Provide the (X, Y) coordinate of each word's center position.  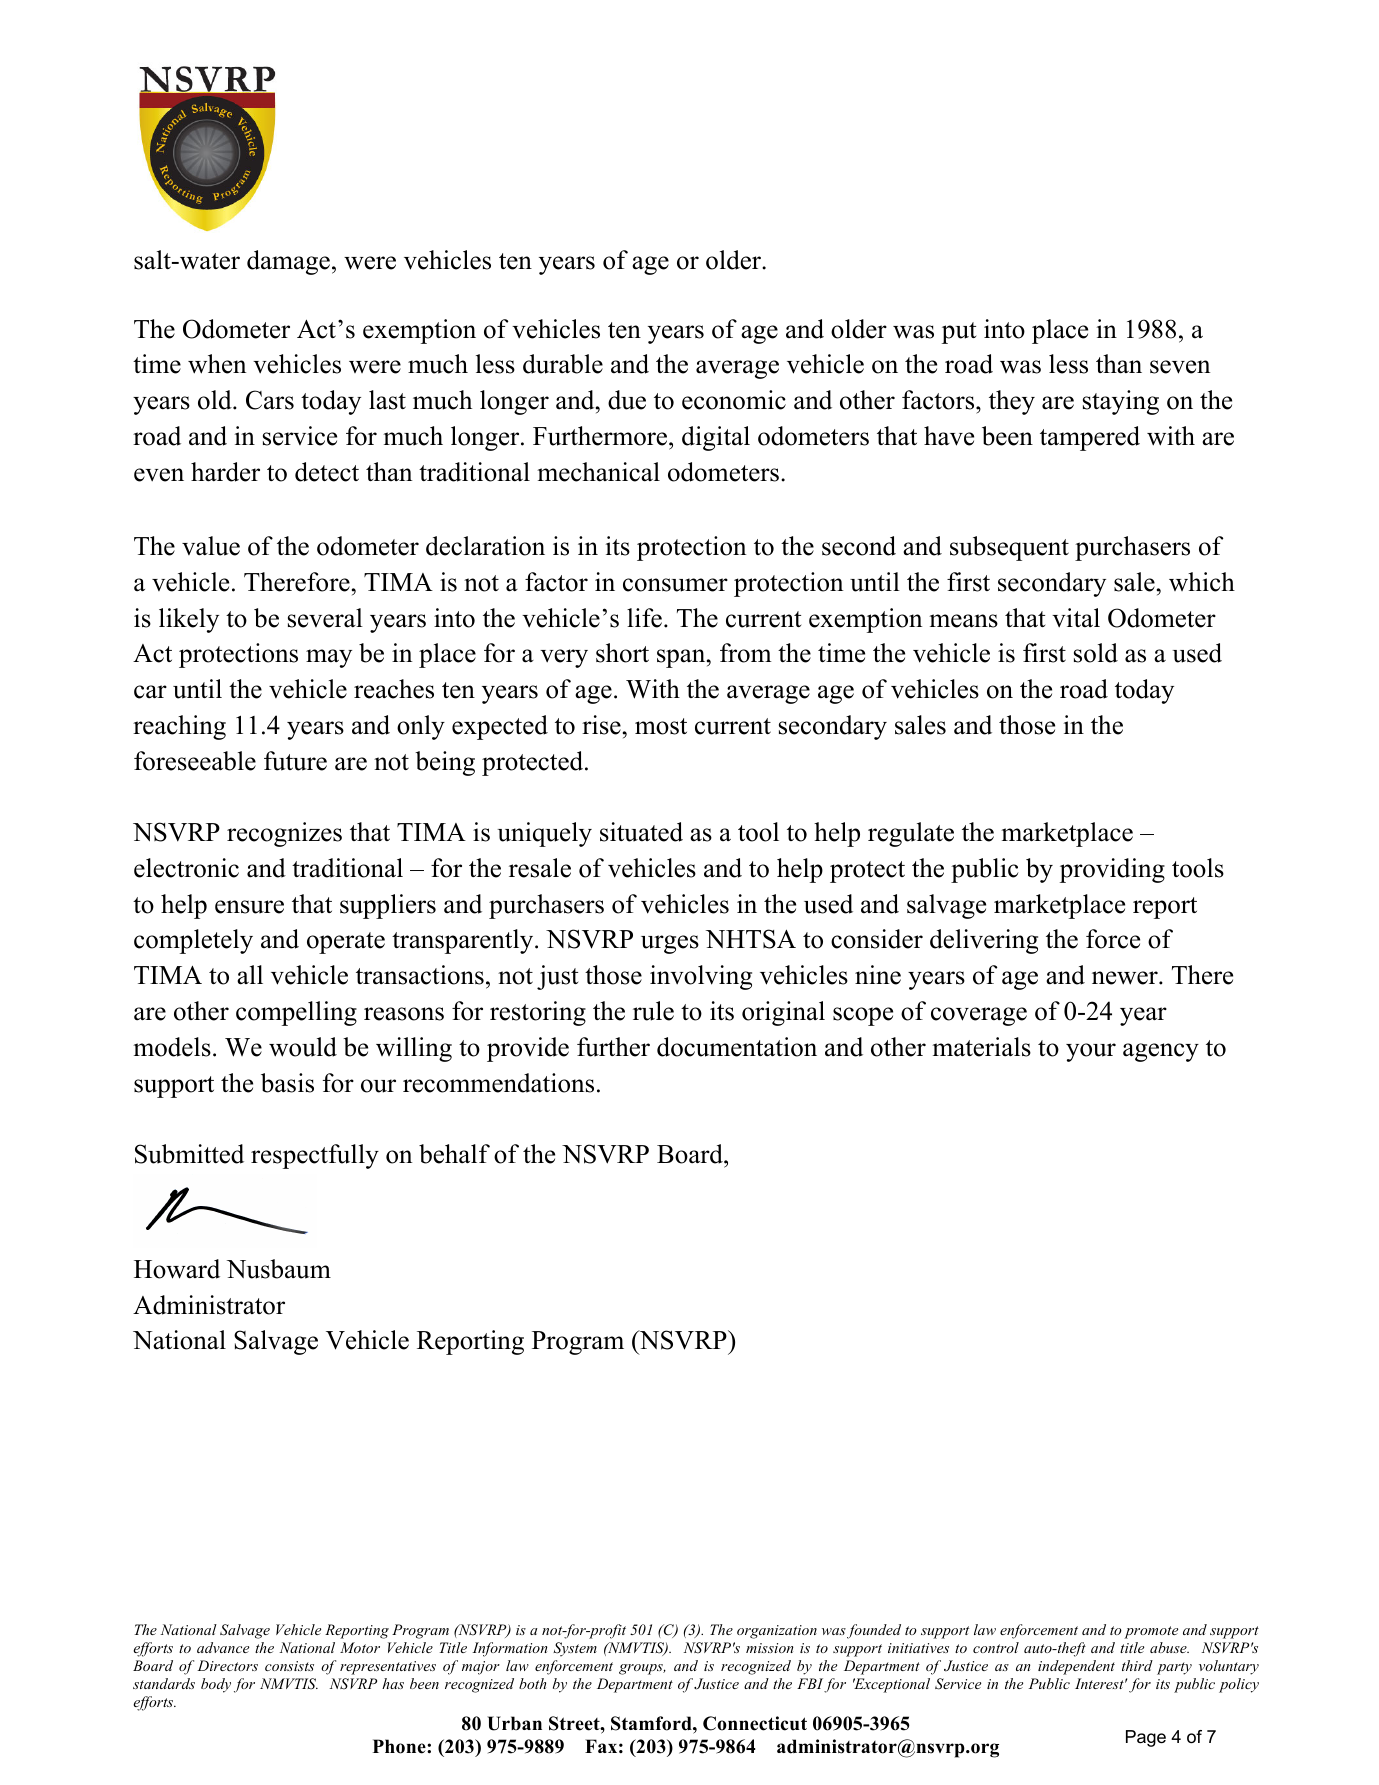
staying (1121, 402)
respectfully (315, 1156)
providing (1112, 870)
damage (288, 262)
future (295, 761)
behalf (454, 1154)
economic (734, 400)
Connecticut (755, 1723)
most (661, 726)
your (1091, 1052)
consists (289, 1666)
